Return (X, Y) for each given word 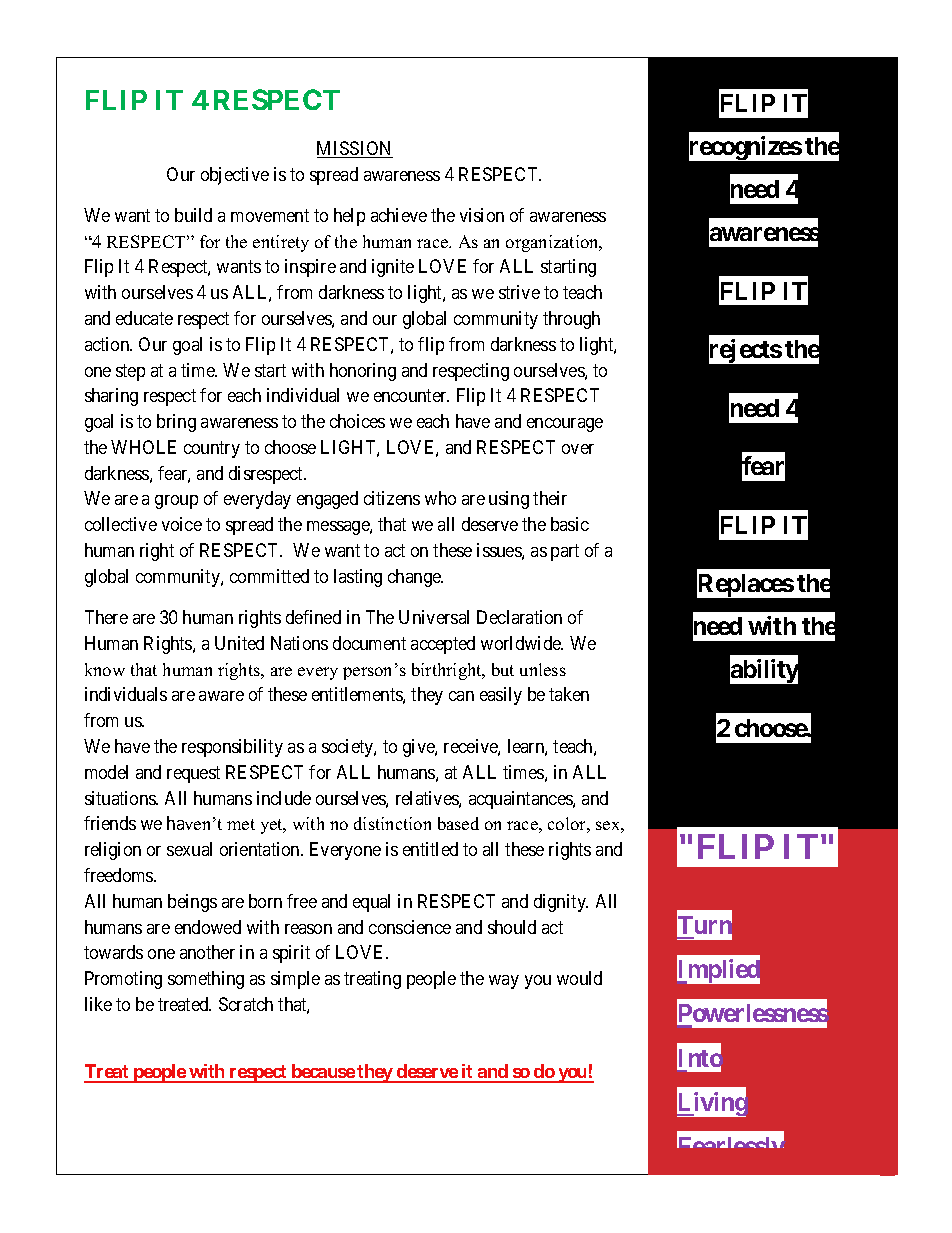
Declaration (519, 617)
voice (182, 524)
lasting (358, 578)
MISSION (355, 149)
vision (482, 215)
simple (295, 980)
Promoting (123, 980)
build (193, 215)
